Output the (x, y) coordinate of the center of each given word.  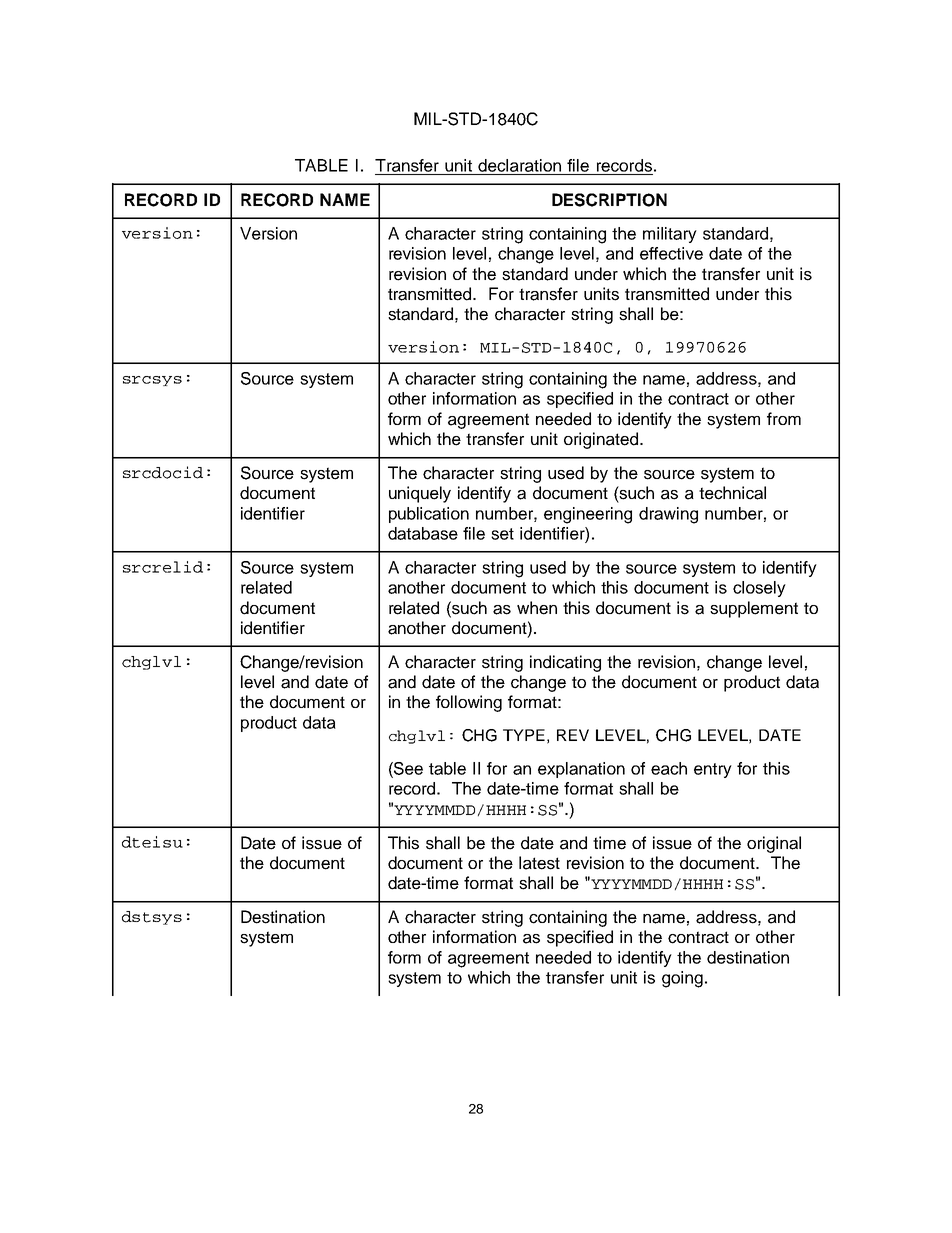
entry (713, 770)
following (469, 703)
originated (601, 440)
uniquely (420, 494)
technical (732, 493)
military (670, 235)
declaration (519, 165)
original (774, 844)
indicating (565, 663)
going (682, 979)
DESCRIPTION (609, 200)
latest (539, 863)
